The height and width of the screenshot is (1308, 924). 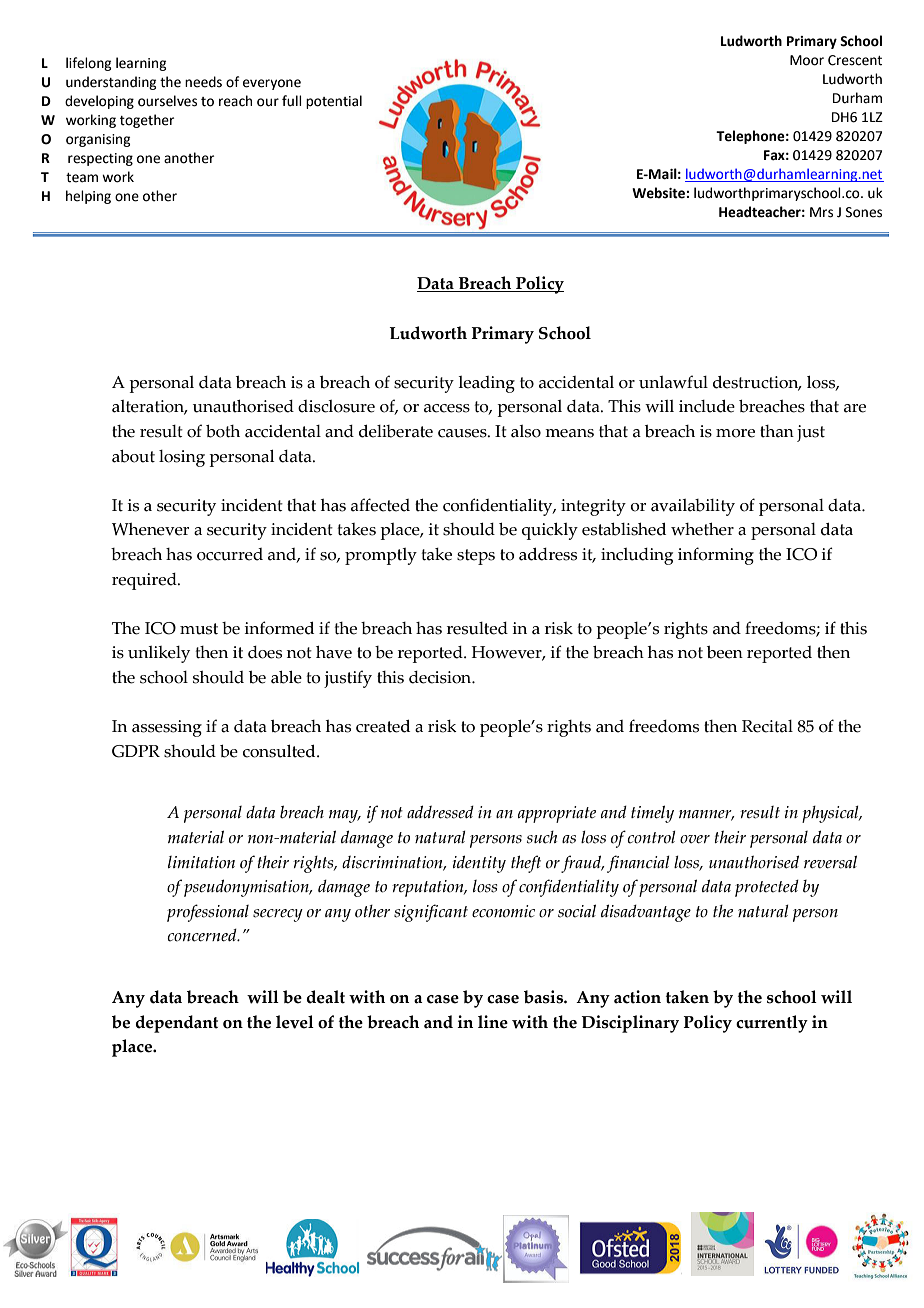 I want to click on steps, so click(x=476, y=557).
